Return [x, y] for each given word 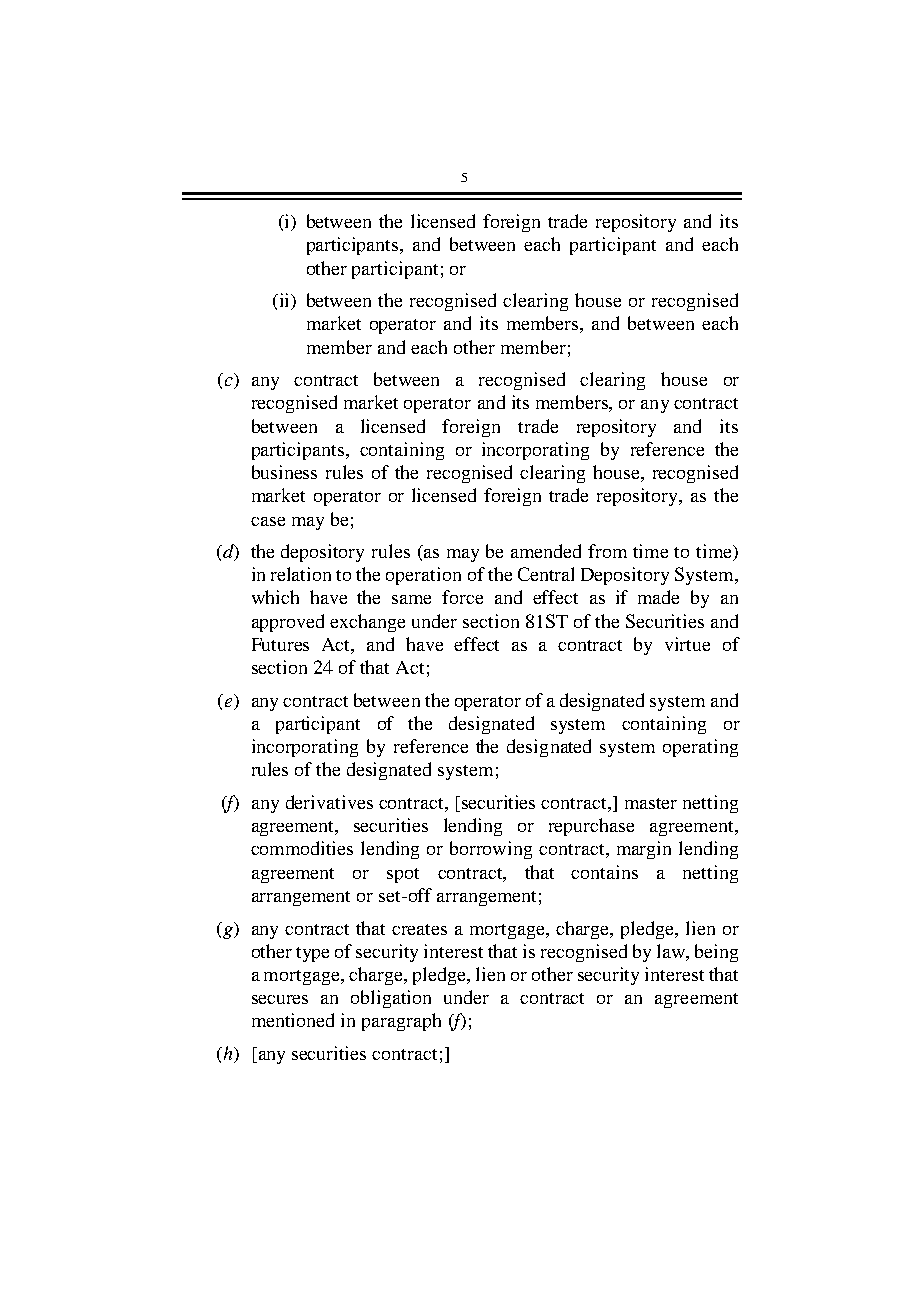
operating [700, 748]
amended [546, 551]
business [284, 472]
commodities [302, 848]
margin [644, 850]
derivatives [329, 802]
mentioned [293, 1020]
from [607, 551]
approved [288, 623]
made [658, 597]
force [462, 597]
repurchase [591, 827]
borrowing [491, 850]
